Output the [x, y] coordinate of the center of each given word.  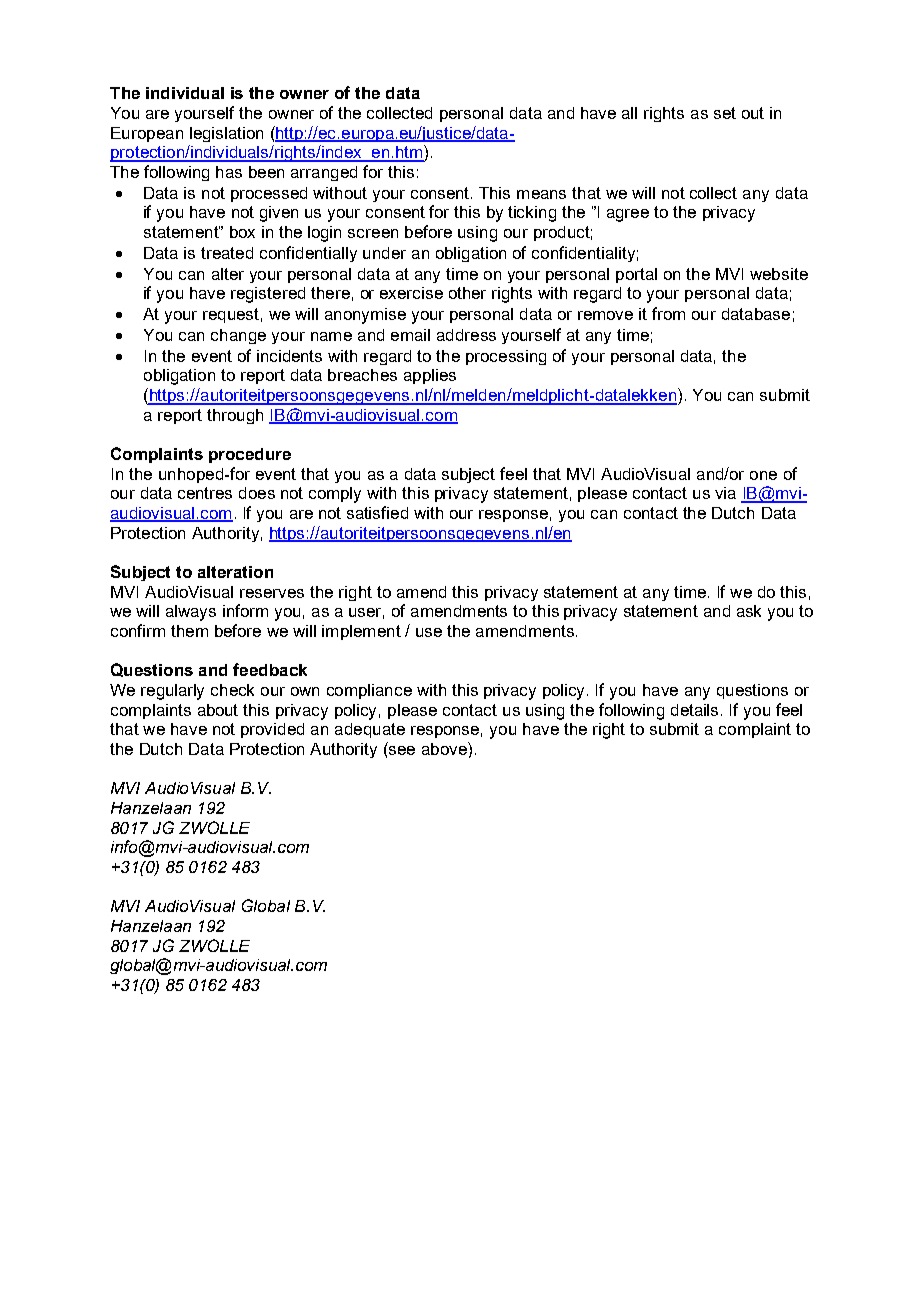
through [235, 416]
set [725, 113]
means [541, 194]
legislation [226, 134]
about [218, 710]
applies [430, 376]
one [763, 475]
